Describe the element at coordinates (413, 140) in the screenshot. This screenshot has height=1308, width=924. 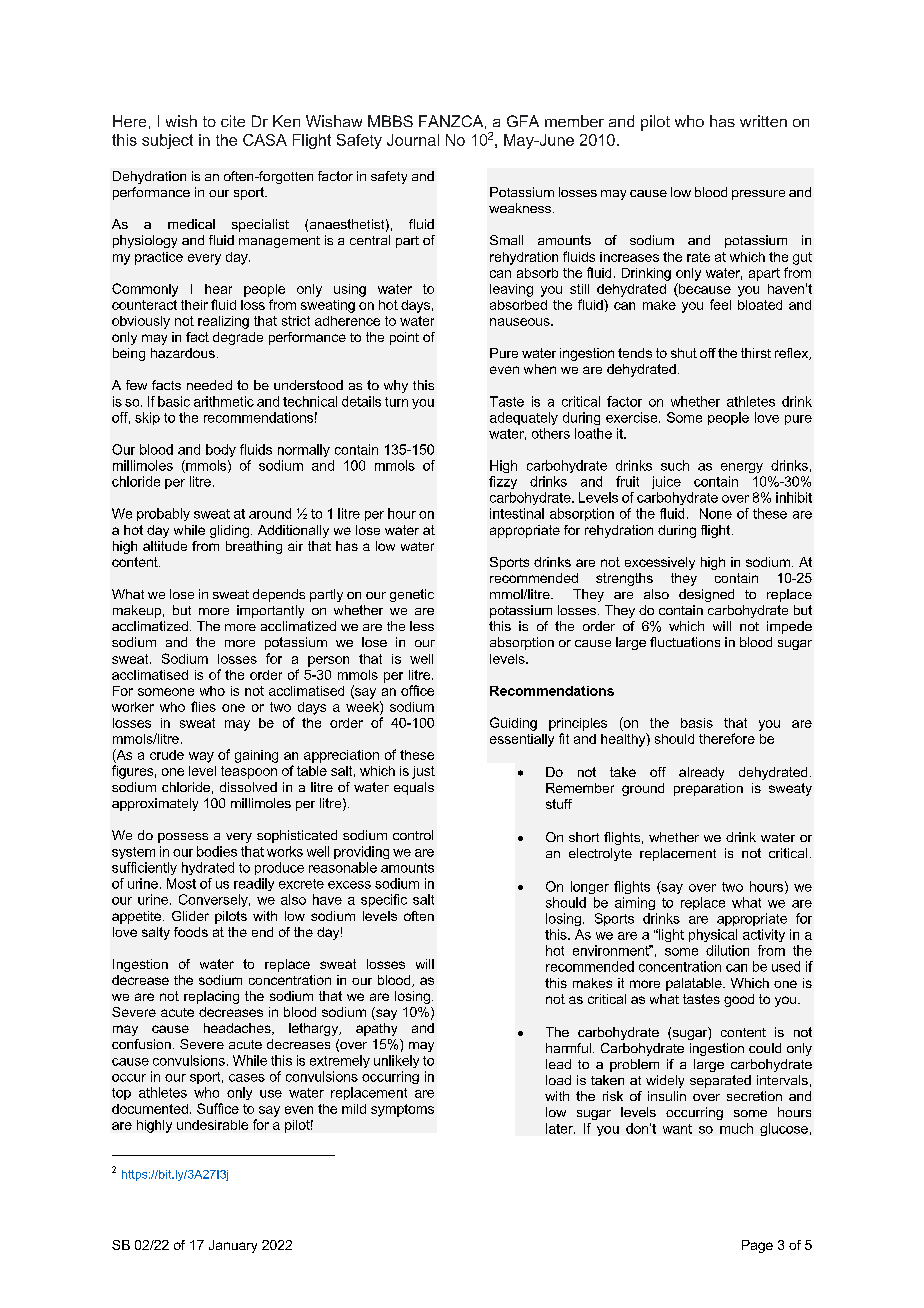
I see `Journal` at that location.
